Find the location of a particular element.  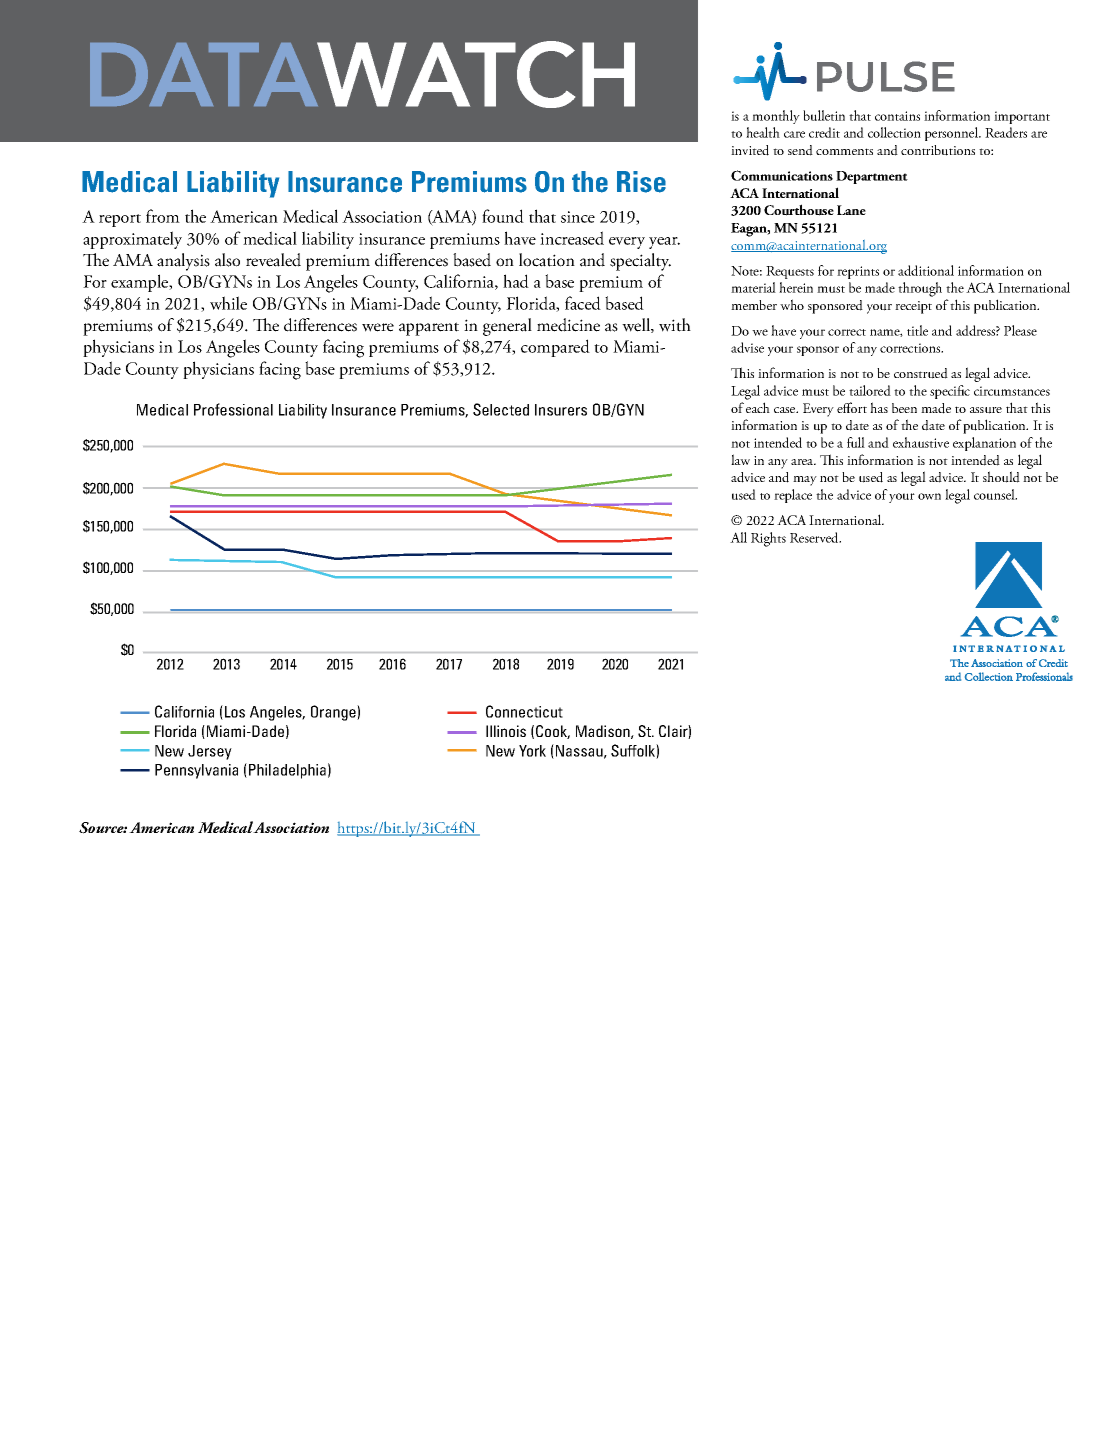

own is located at coordinates (929, 496).
